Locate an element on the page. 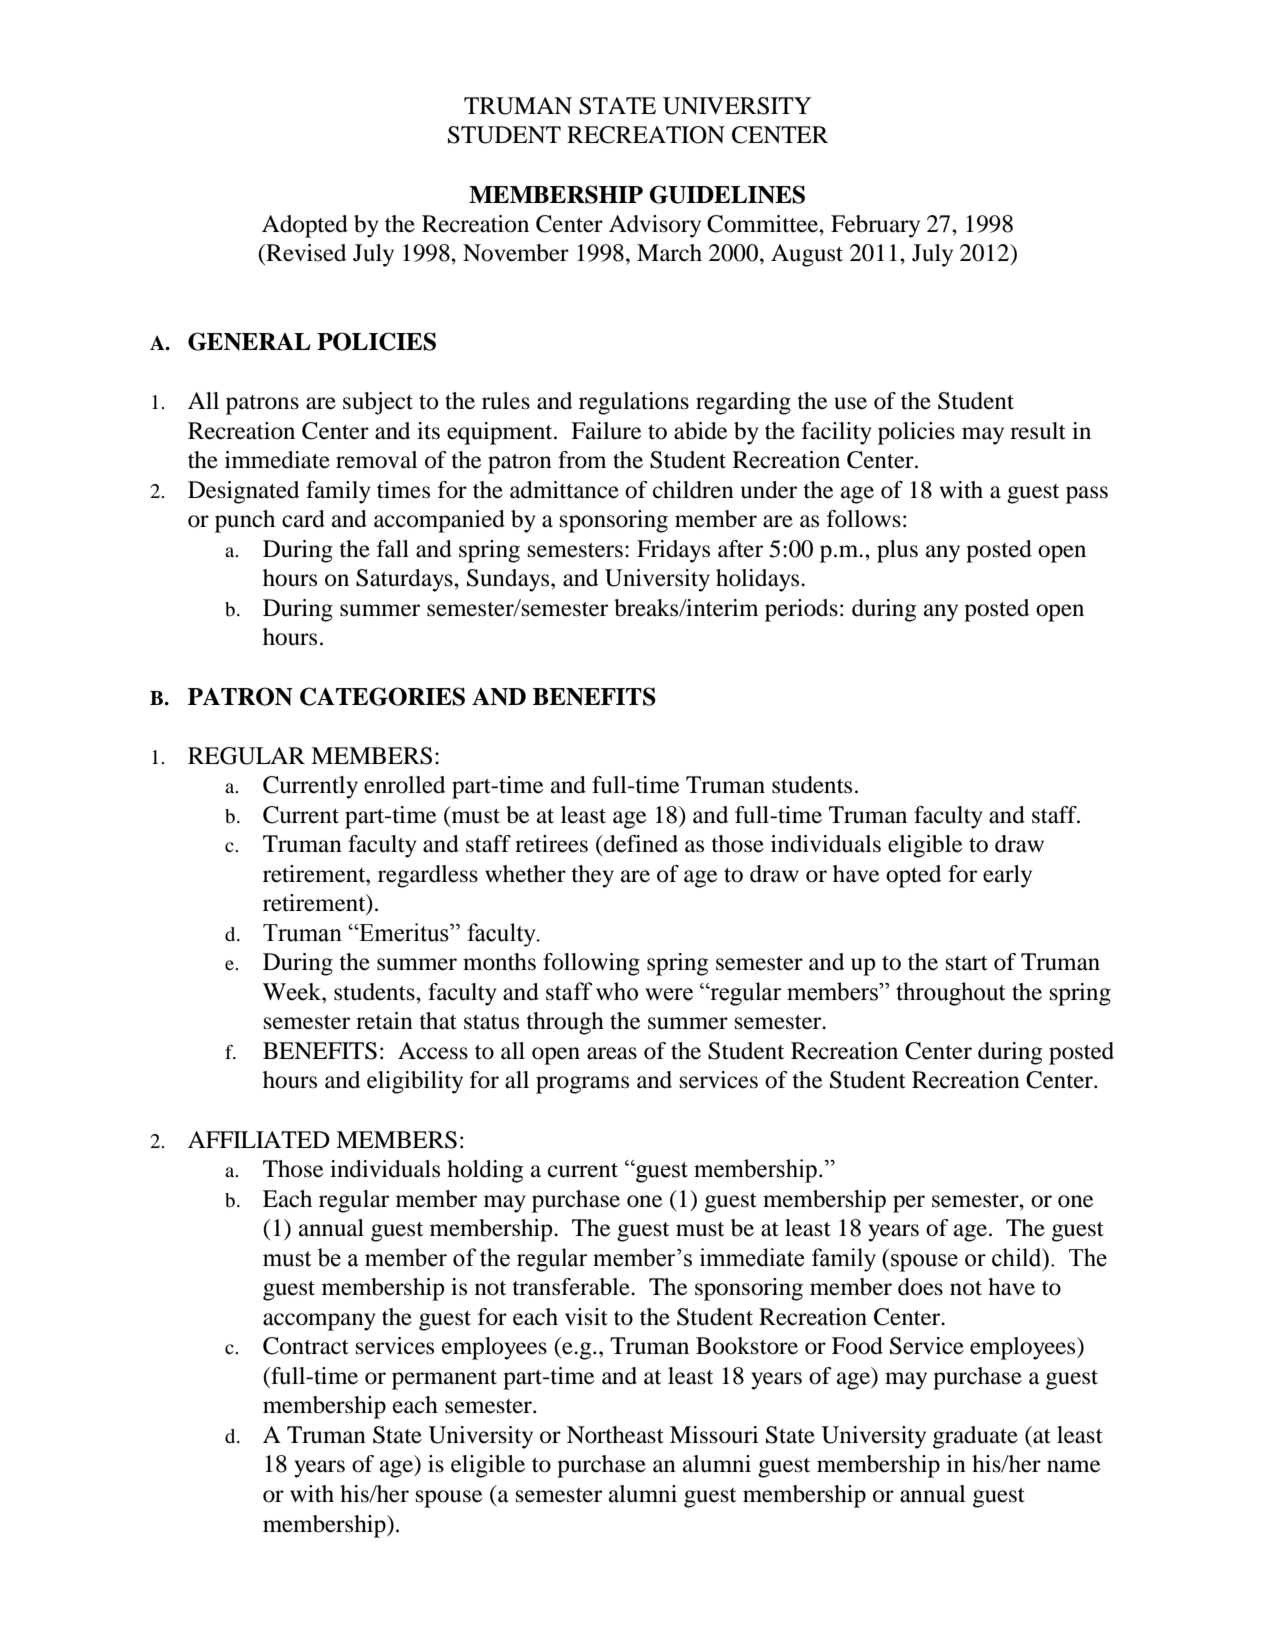 This page has height=1652, width=1276. February is located at coordinates (875, 226).
